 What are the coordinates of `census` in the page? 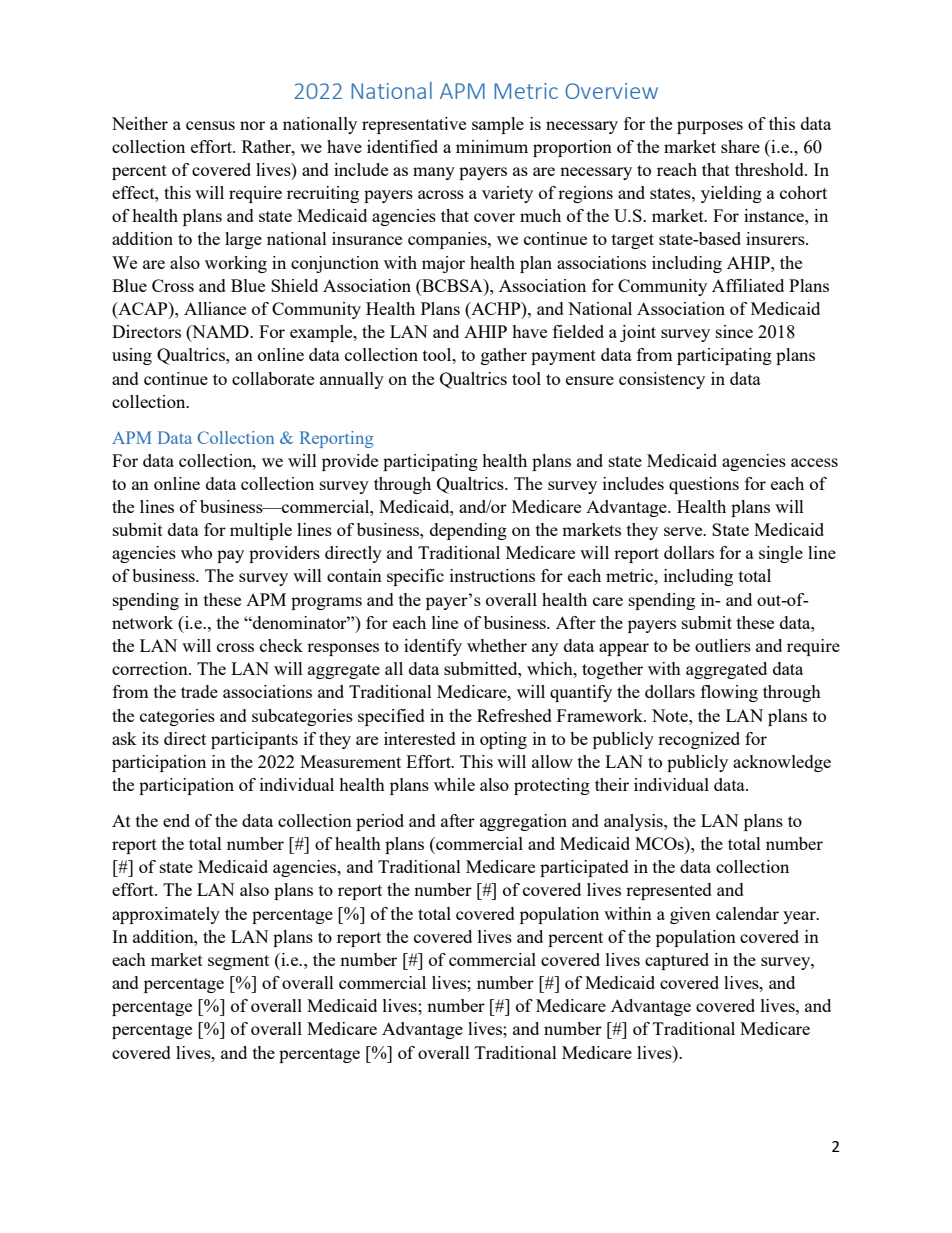 It's located at (210, 125).
